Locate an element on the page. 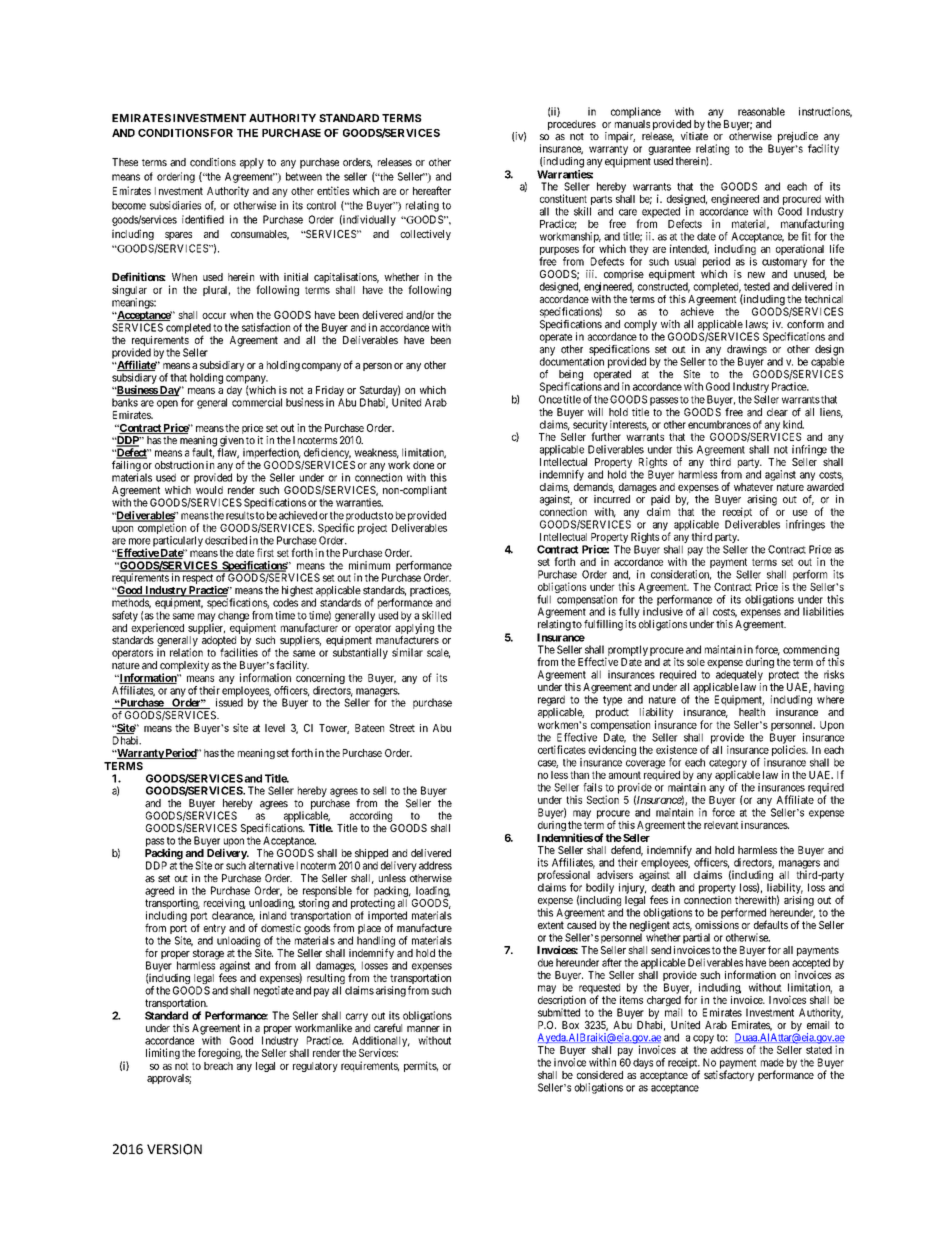 Image resolution: width=952 pixels, height=1233 pixels. level is located at coordinates (275, 728).
